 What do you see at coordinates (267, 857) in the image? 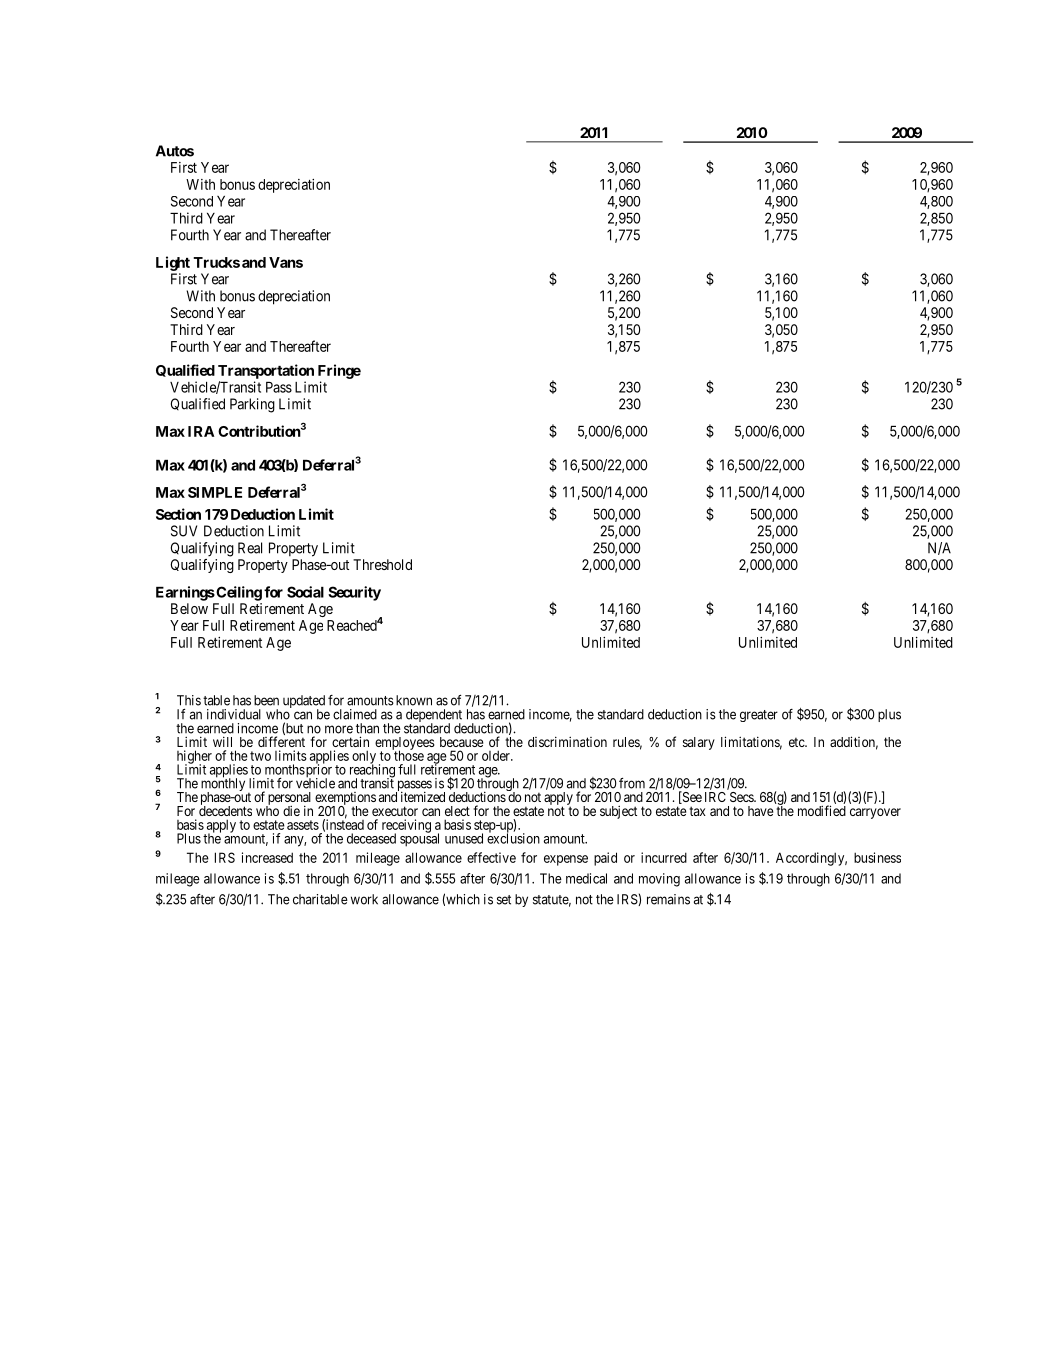
I see `increased` at bounding box center [267, 857].
